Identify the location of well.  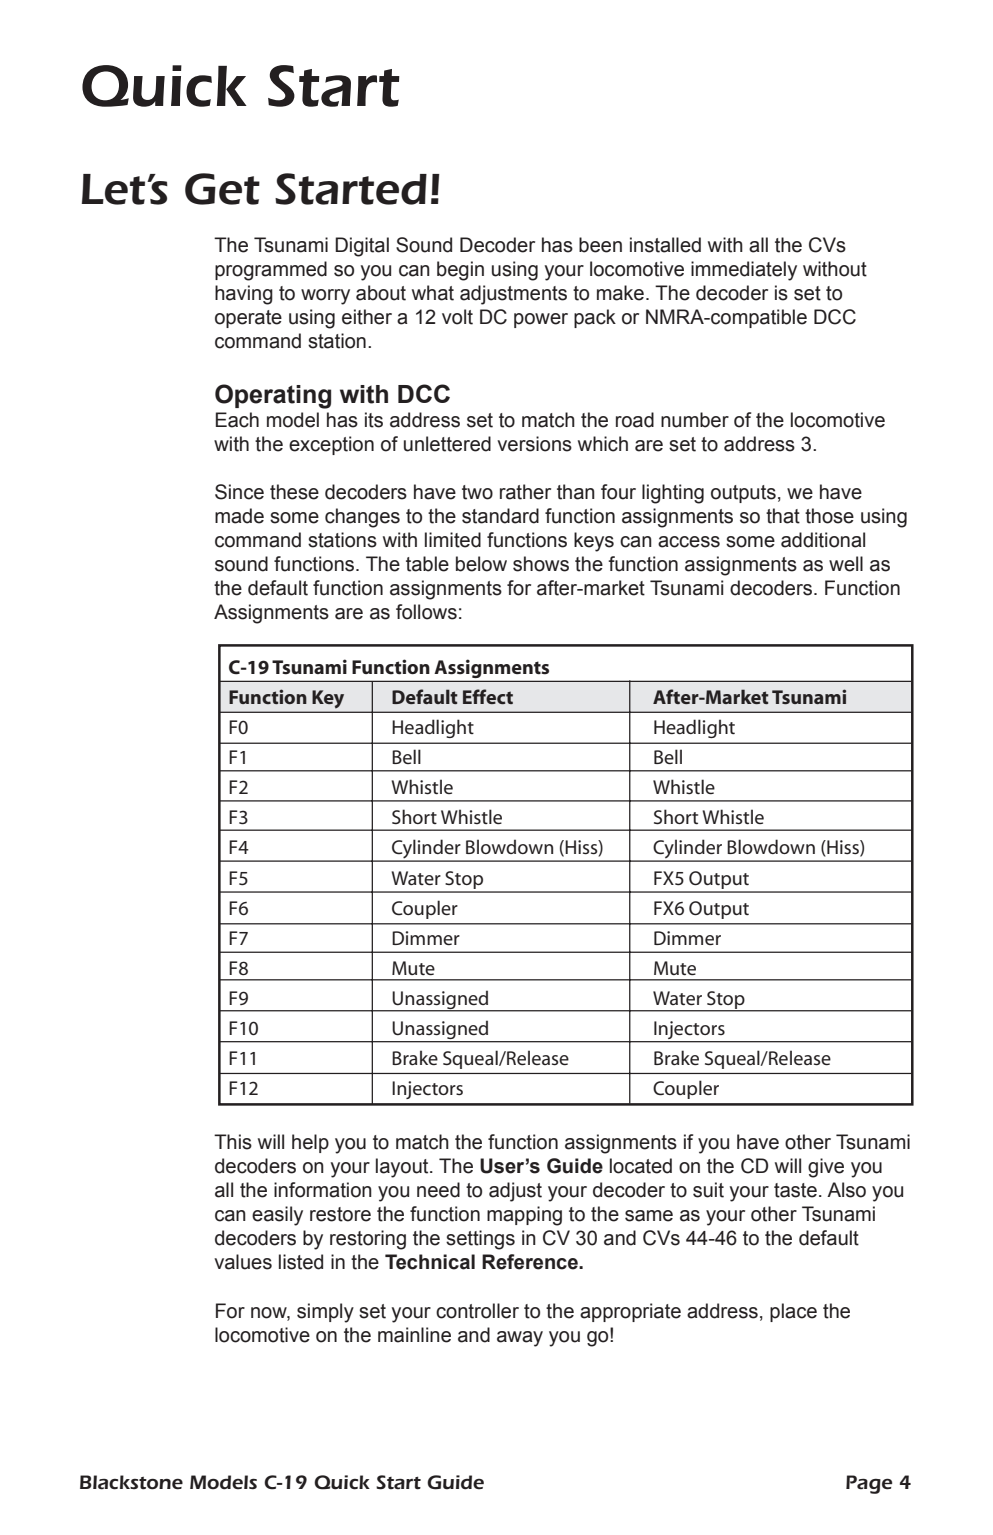
(846, 564).
